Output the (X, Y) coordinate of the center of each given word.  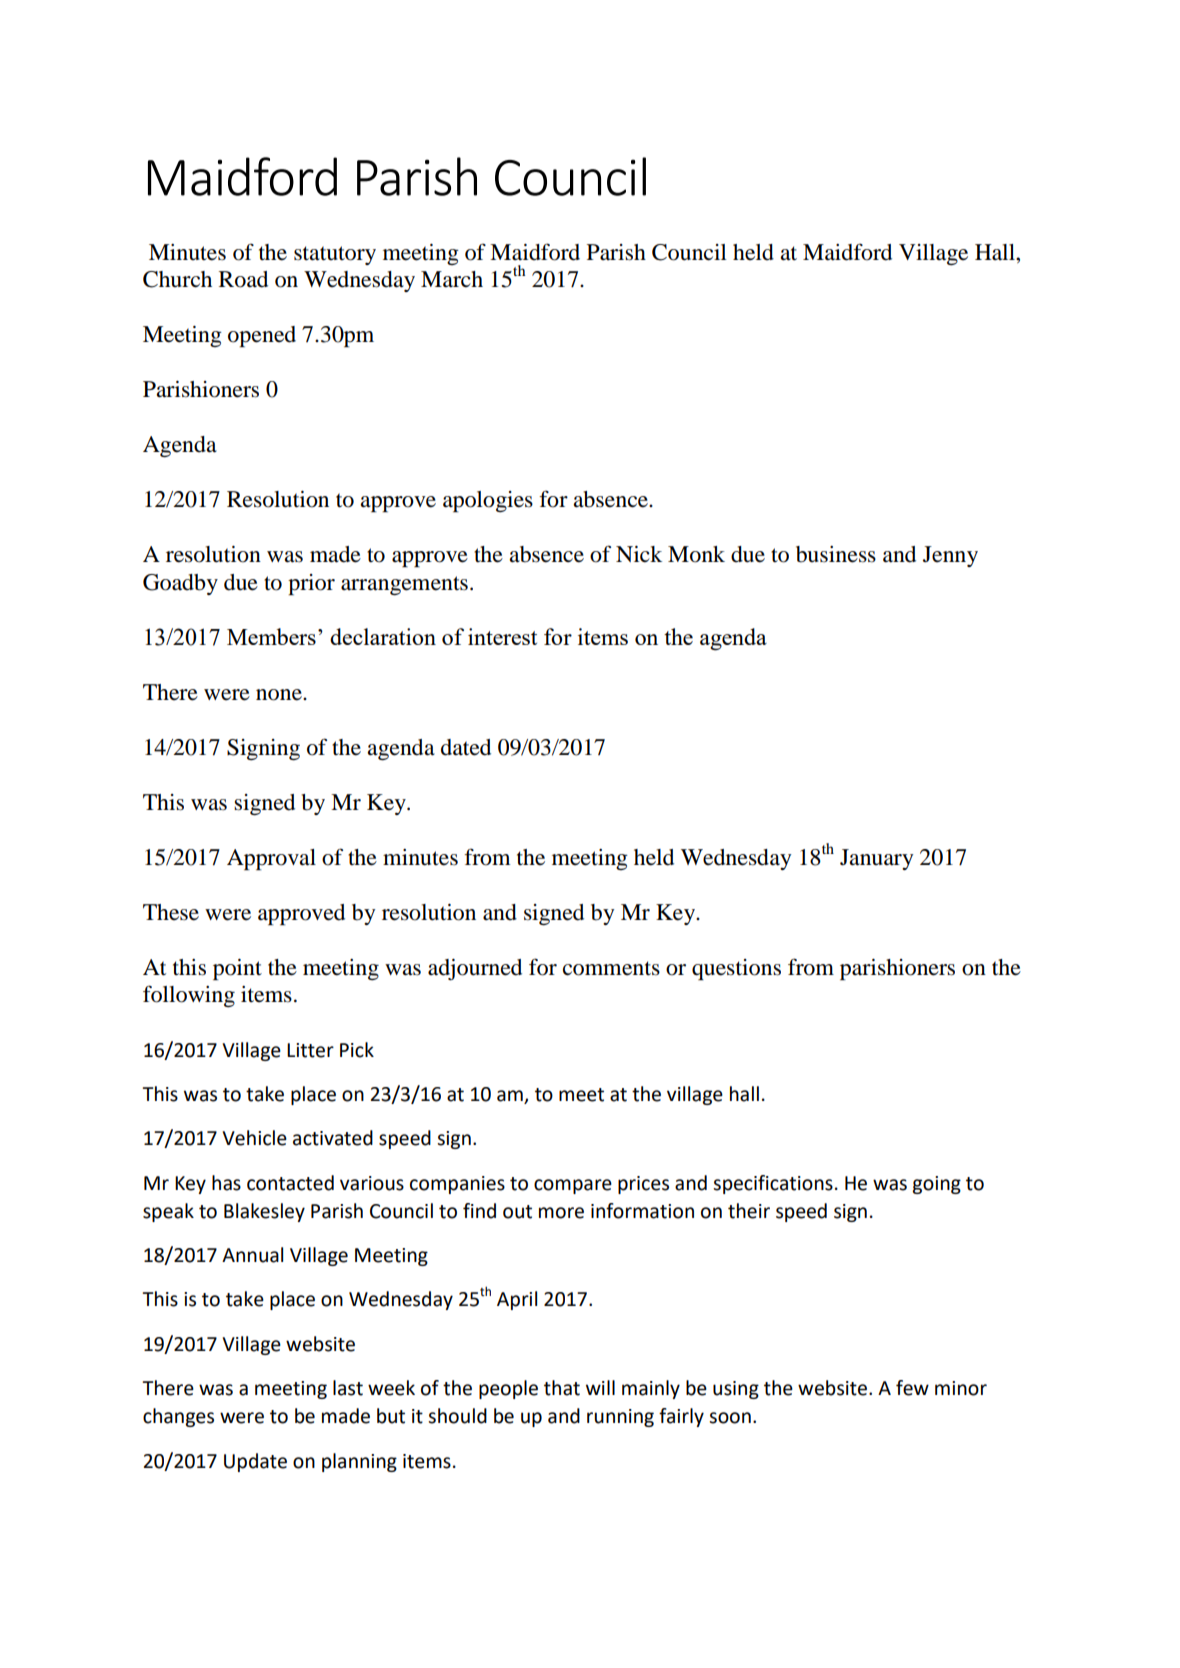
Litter (310, 1050)
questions (736, 969)
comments (611, 968)
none (280, 695)
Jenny (950, 556)
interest (502, 636)
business (836, 554)
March (452, 279)
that (562, 1388)
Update (255, 1462)
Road (243, 279)
